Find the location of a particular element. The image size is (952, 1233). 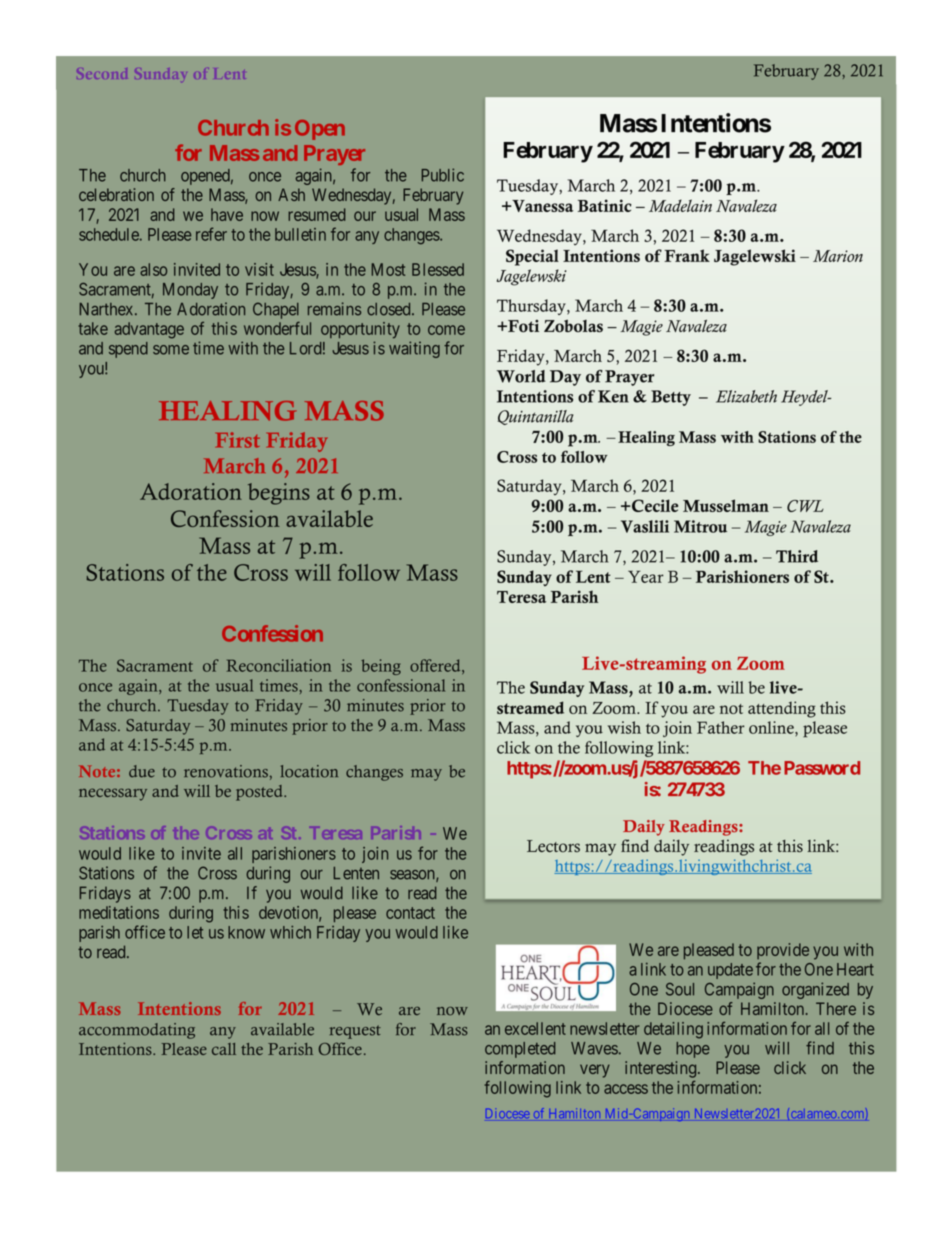

Public is located at coordinates (443, 175).
